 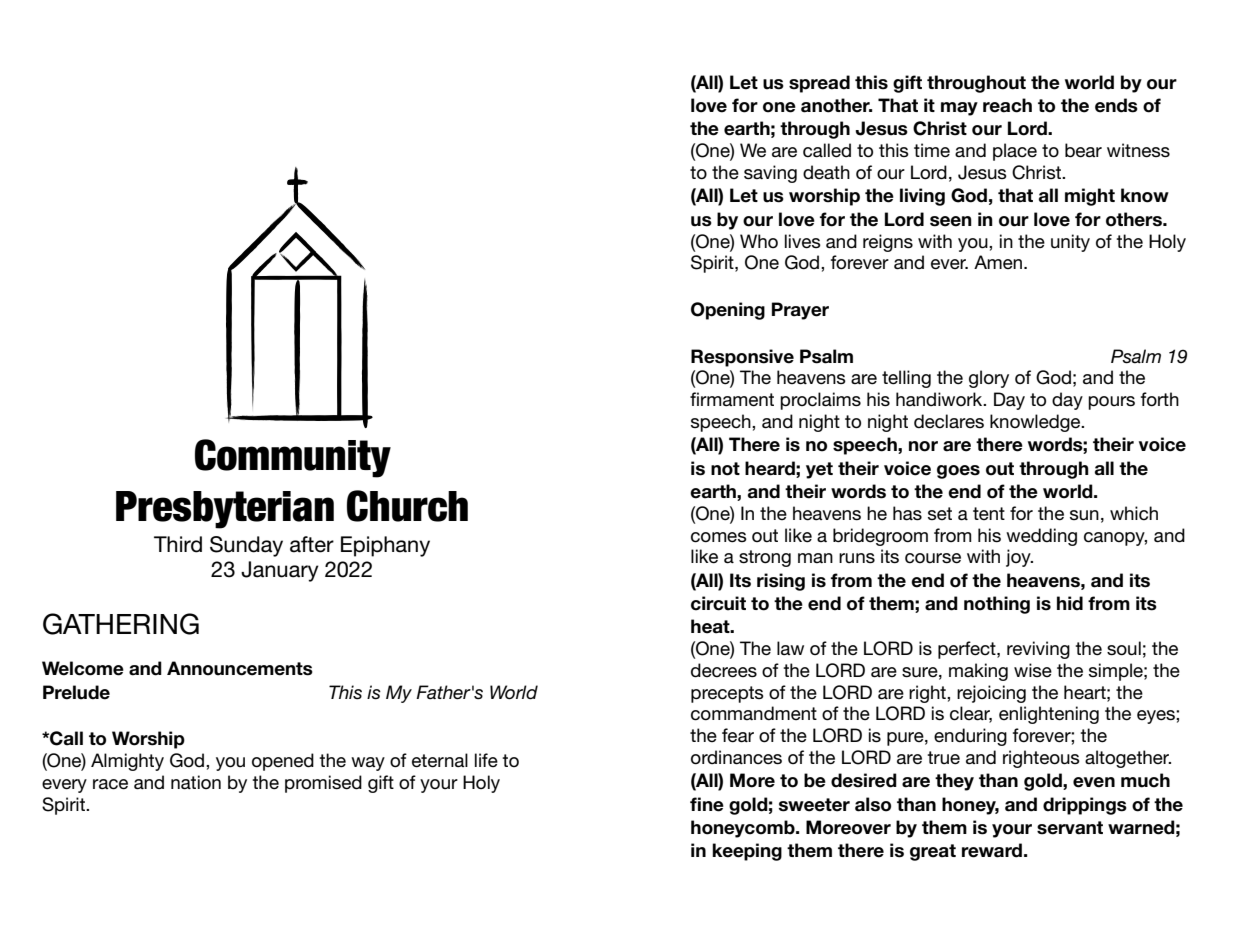 What do you see at coordinates (1038, 650) in the document?
I see `reviving` at bounding box center [1038, 650].
